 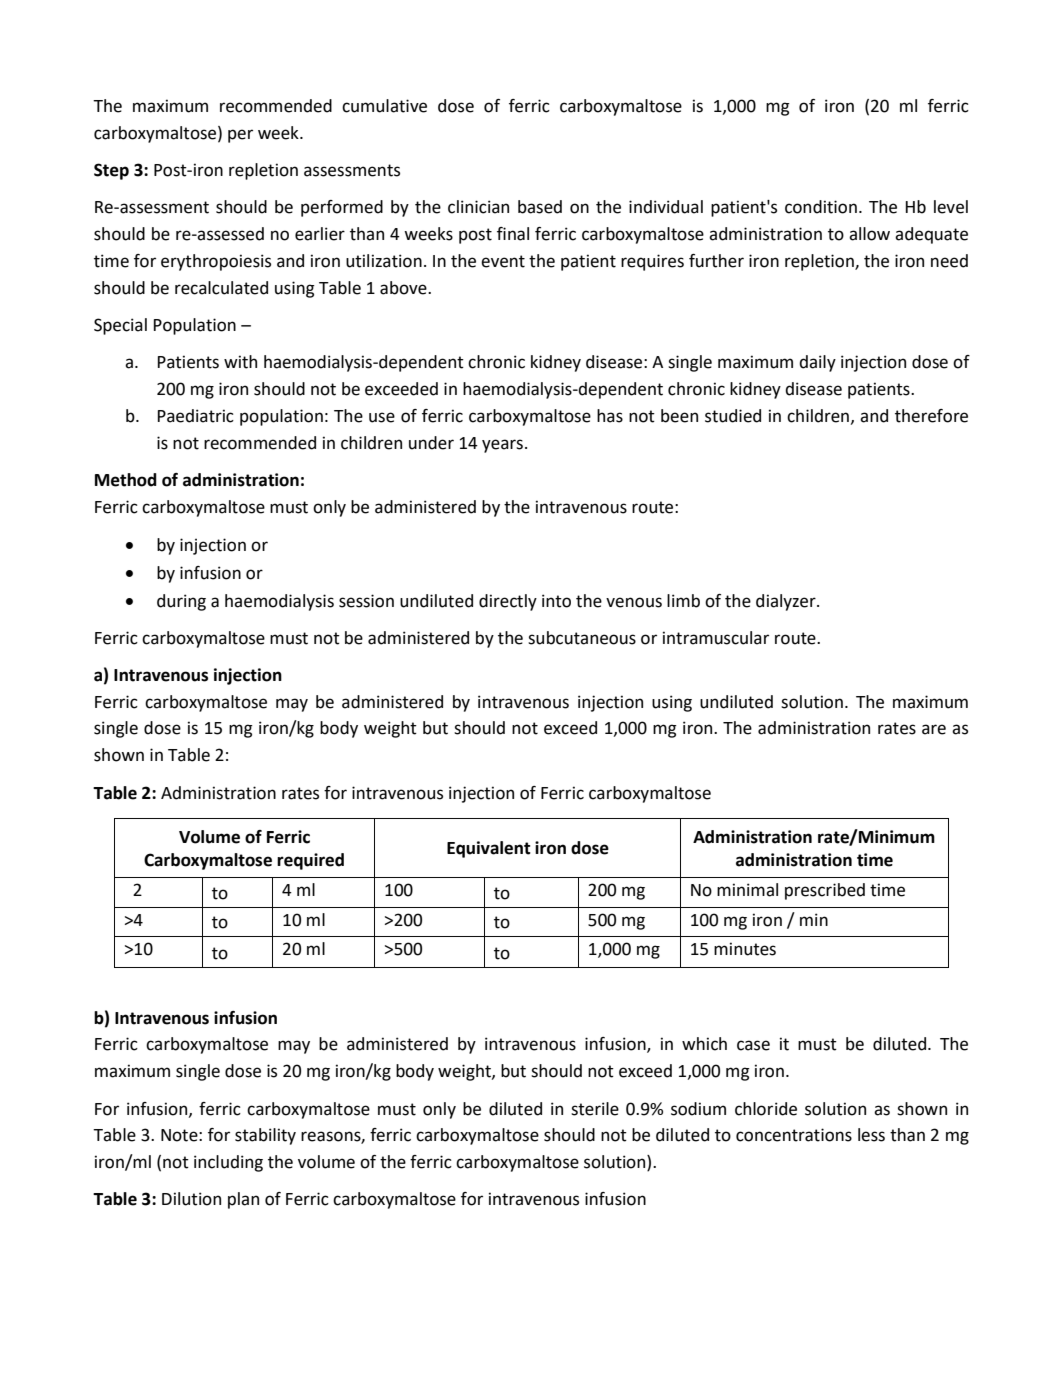 What do you see at coordinates (126, 480) in the screenshot?
I see `Method` at bounding box center [126, 480].
